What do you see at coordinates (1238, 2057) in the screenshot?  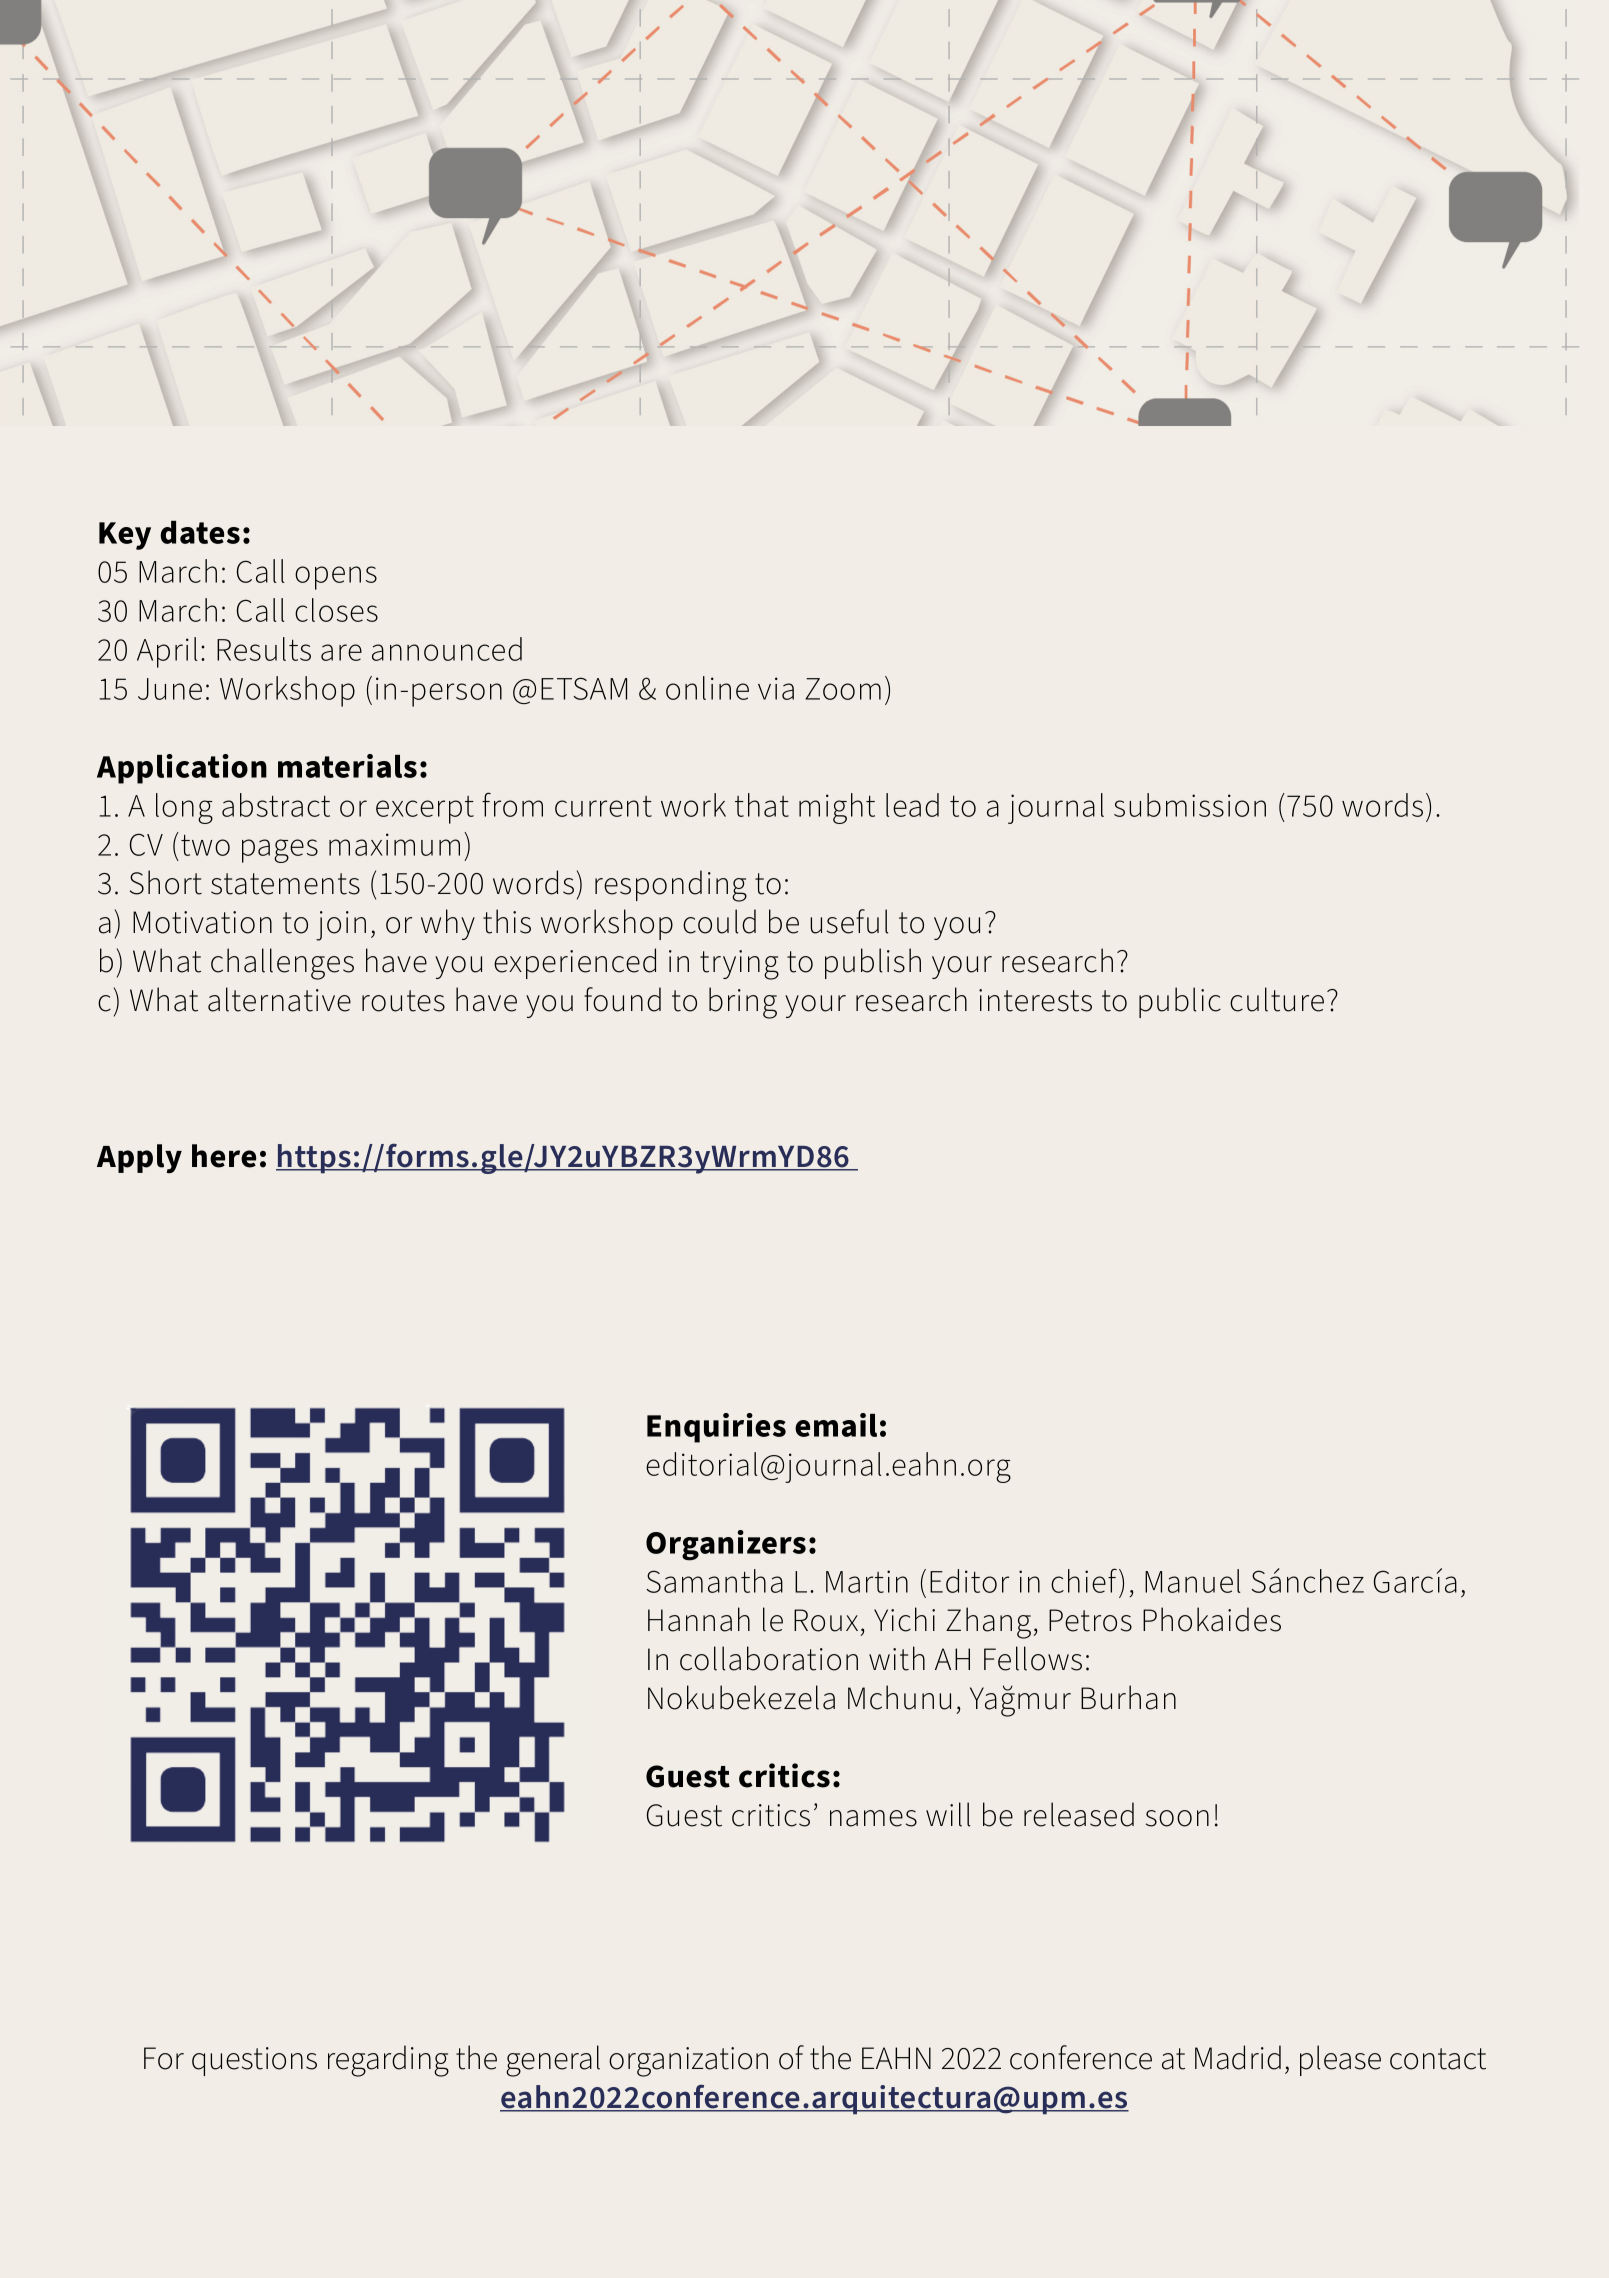 I see `Madrid` at bounding box center [1238, 2057].
